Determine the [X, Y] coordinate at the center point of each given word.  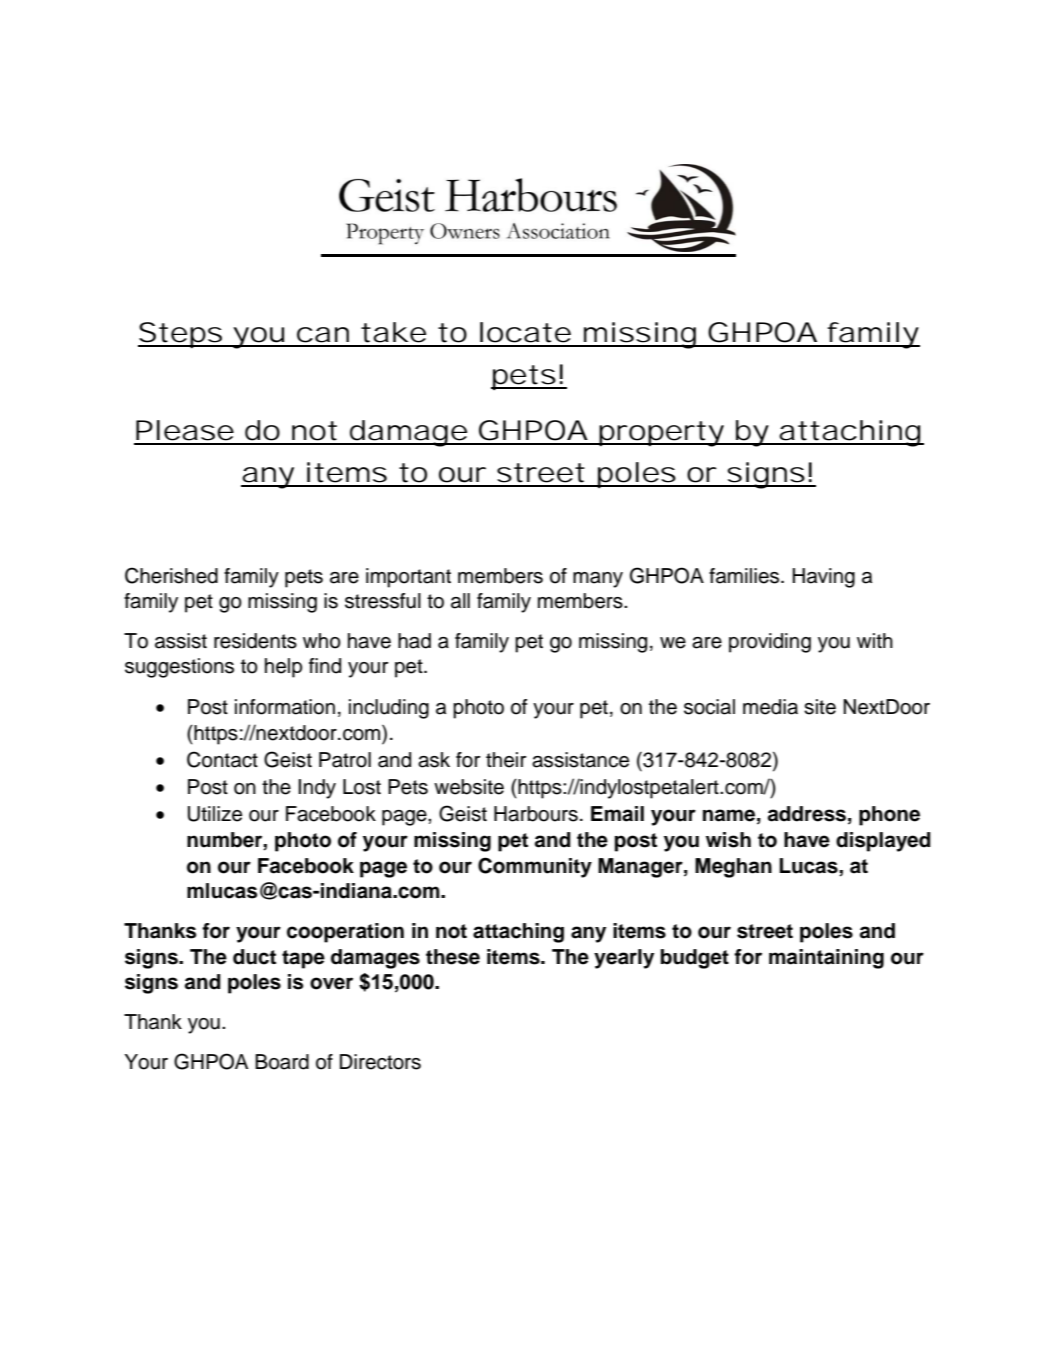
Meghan [733, 868]
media [770, 707]
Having [823, 578]
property [660, 434]
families [745, 576]
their [506, 760]
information [285, 707]
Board [282, 1062]
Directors [380, 1062]
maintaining [826, 959]
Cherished [171, 575]
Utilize [215, 814]
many [598, 580]
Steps [180, 335]
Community [535, 867]
